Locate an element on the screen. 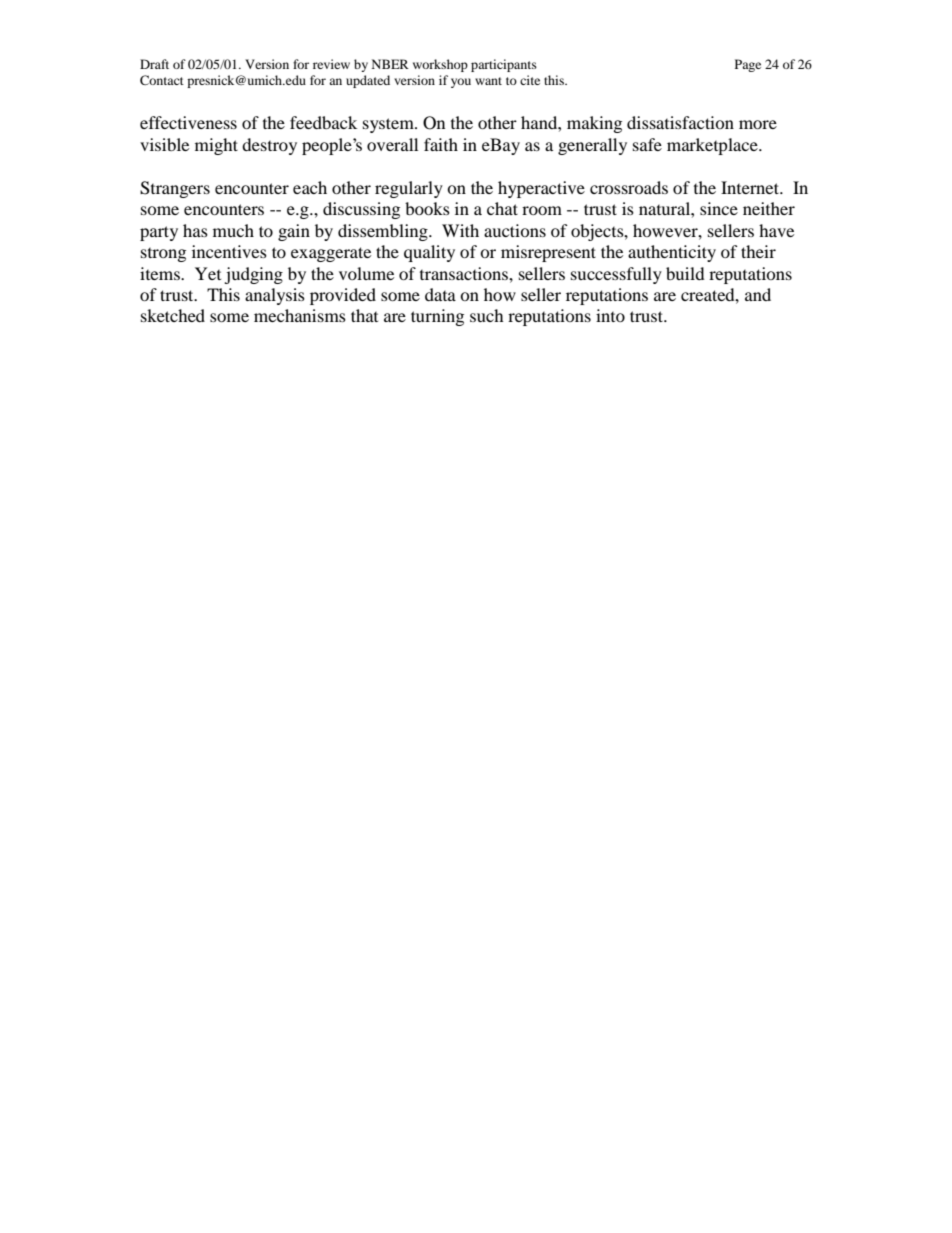 The image size is (952, 1233). effectiveness is located at coordinates (188, 122).
